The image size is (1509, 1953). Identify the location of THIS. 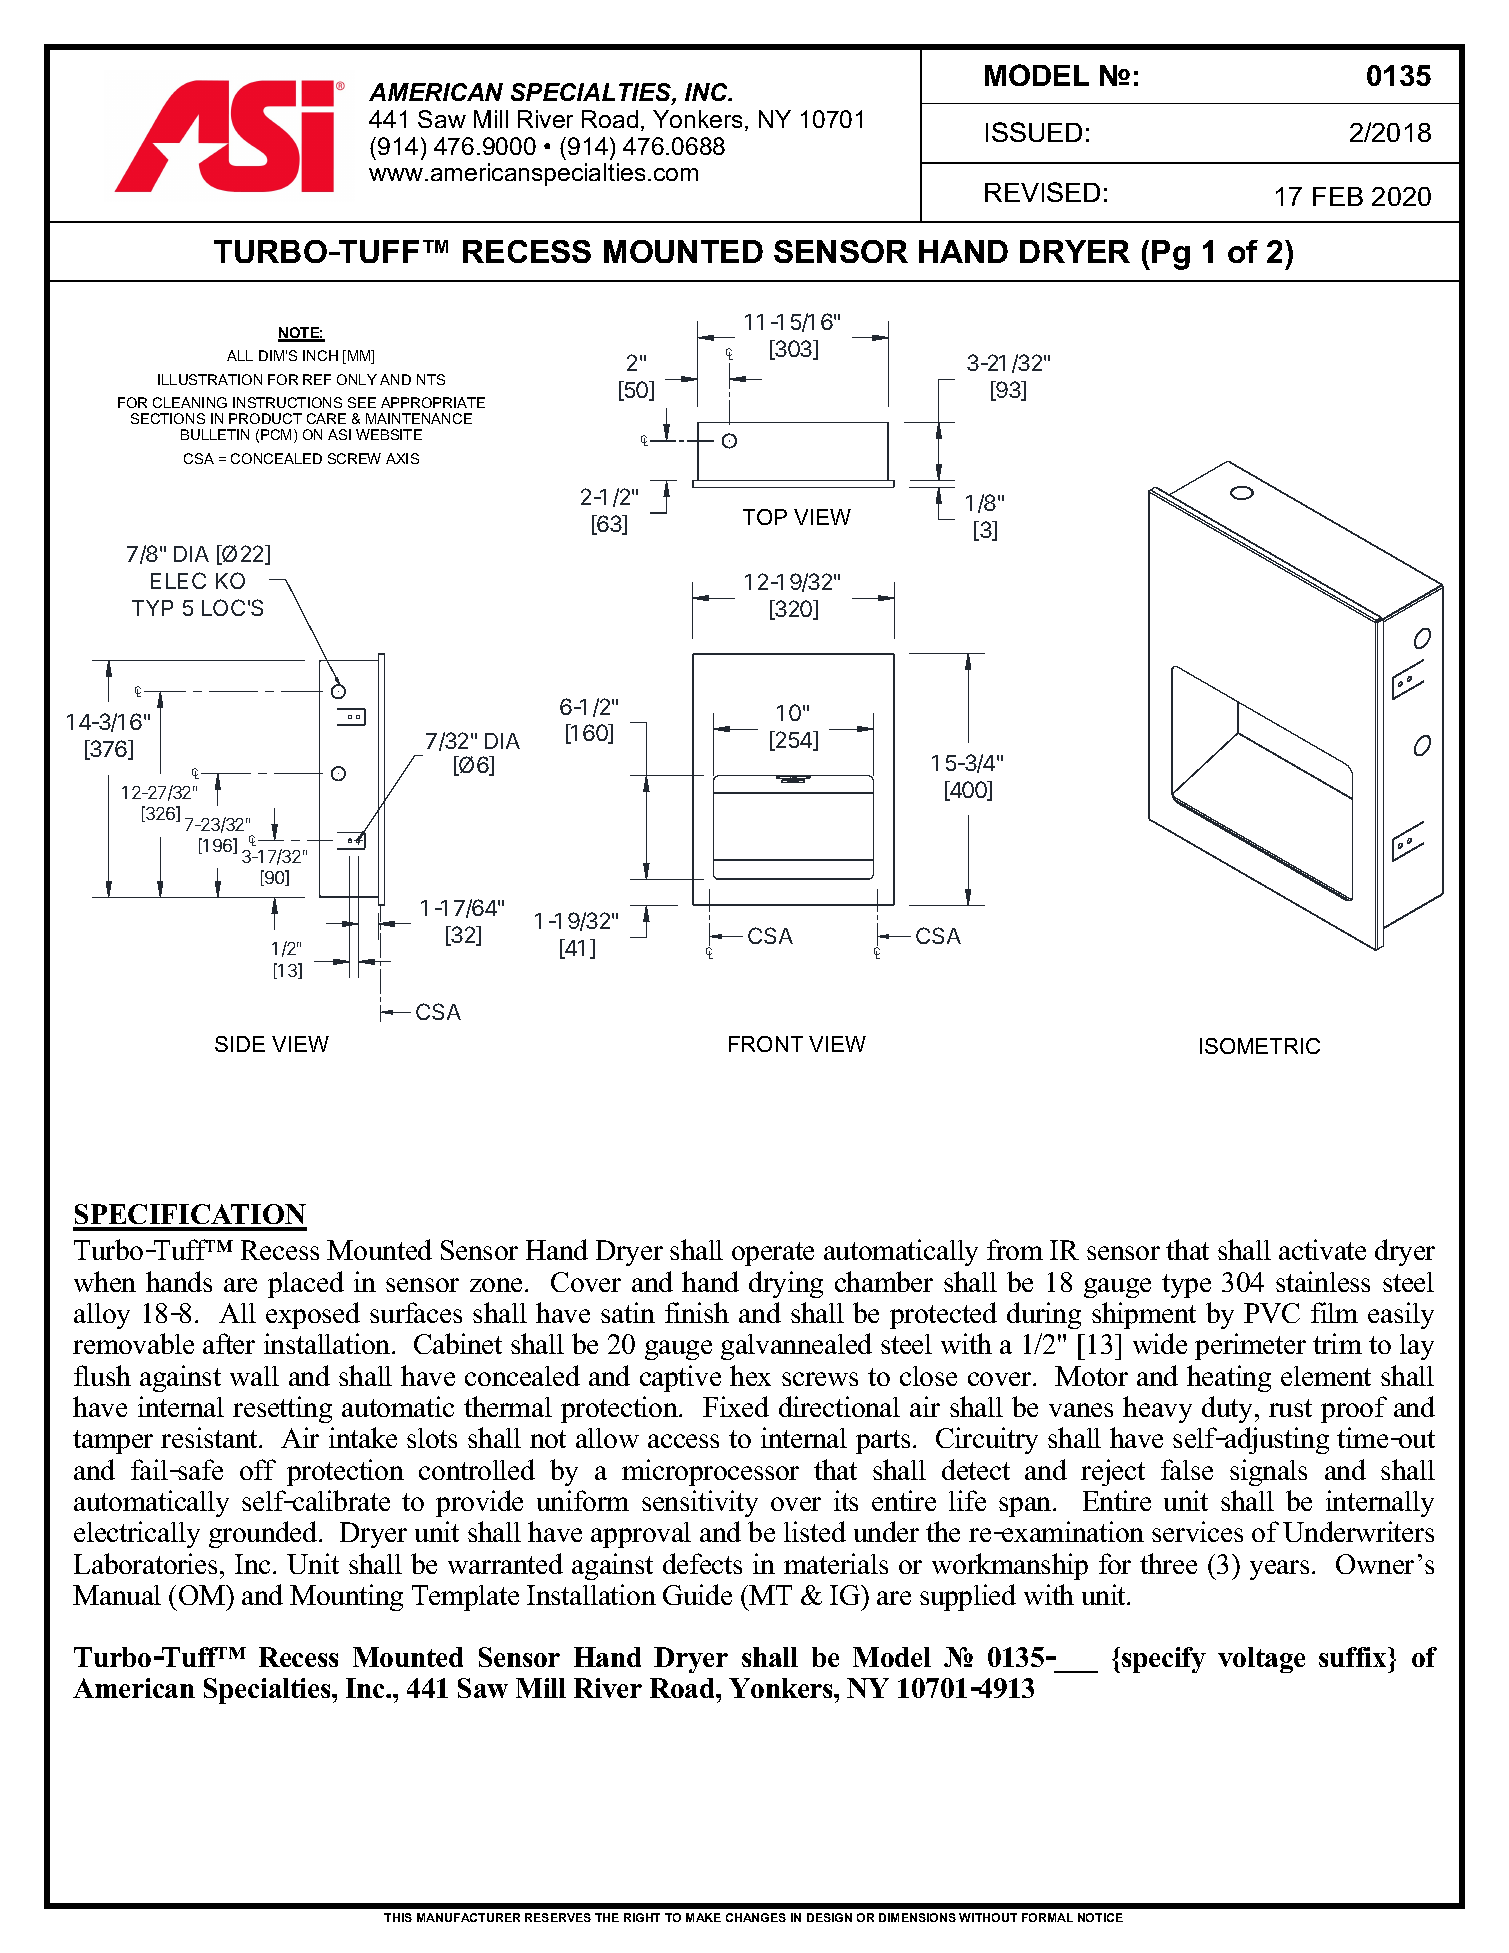
(398, 1917).
